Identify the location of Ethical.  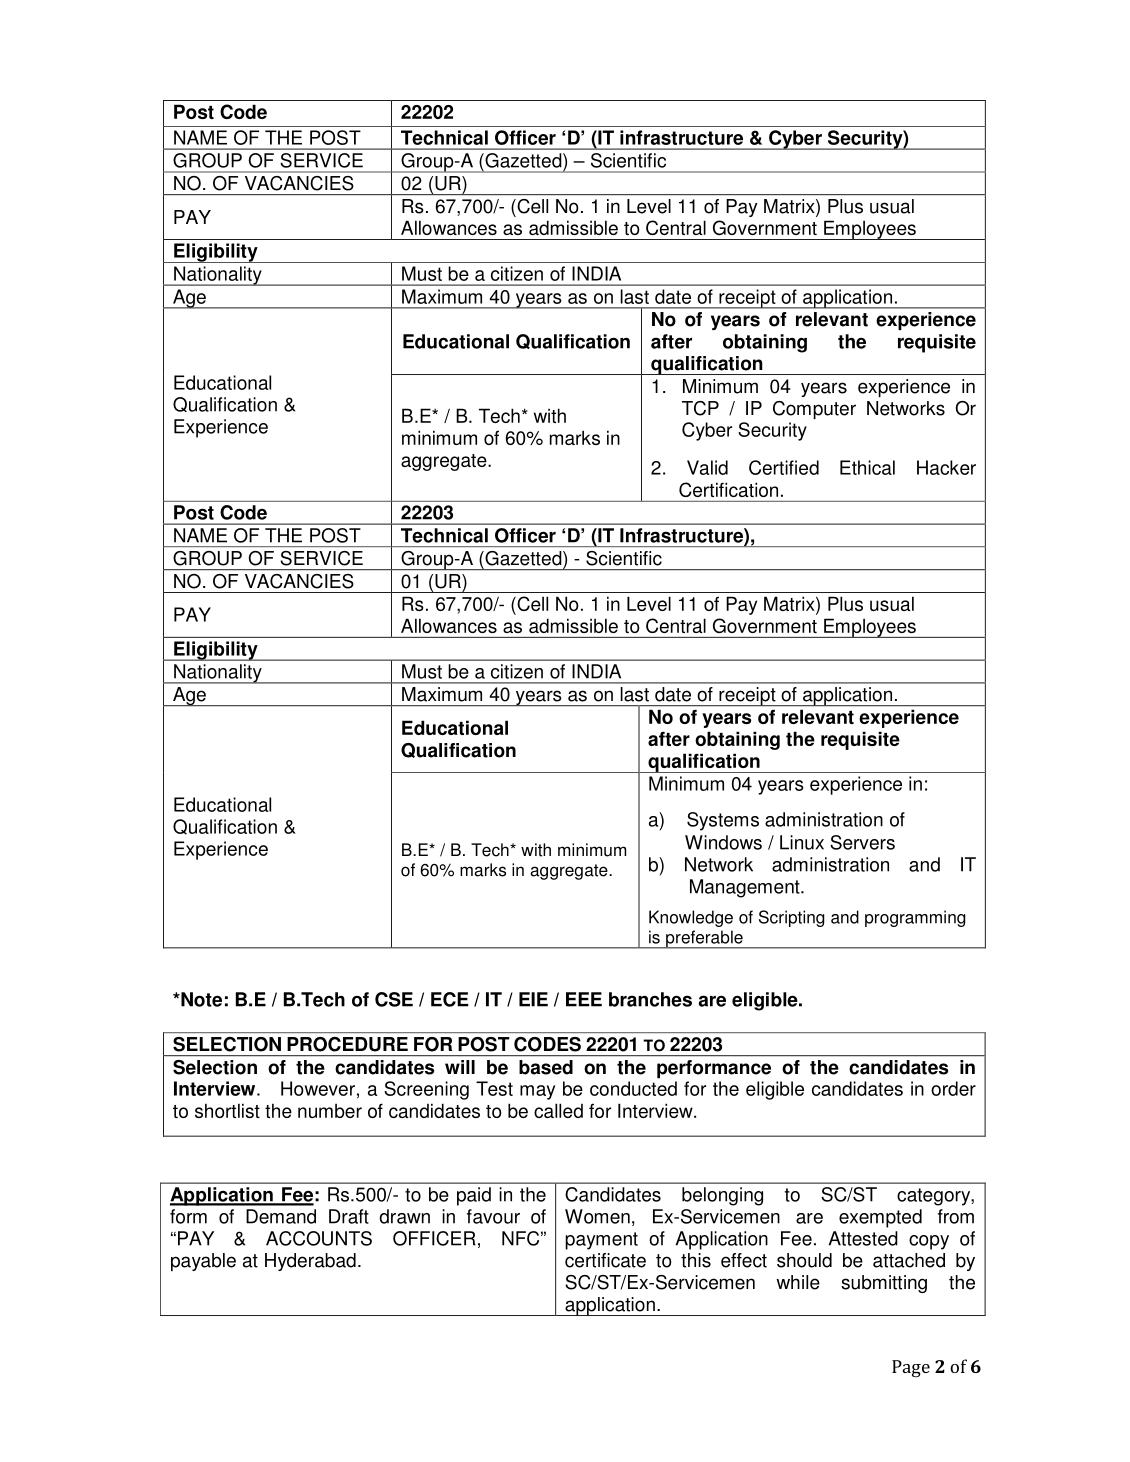
(867, 467).
